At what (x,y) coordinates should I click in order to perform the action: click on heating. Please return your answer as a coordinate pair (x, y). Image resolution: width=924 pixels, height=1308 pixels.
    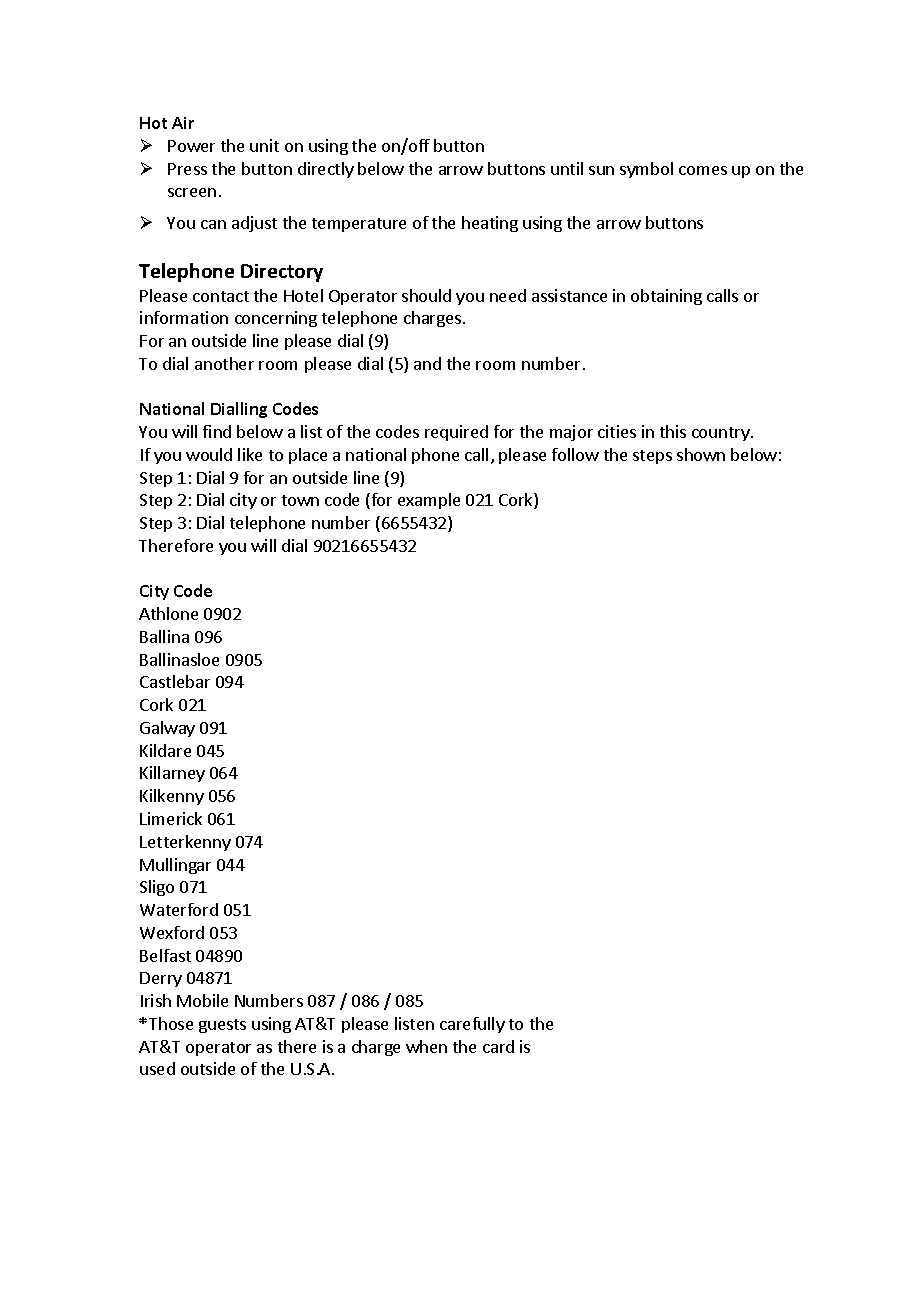
    Looking at the image, I should click on (490, 224).
